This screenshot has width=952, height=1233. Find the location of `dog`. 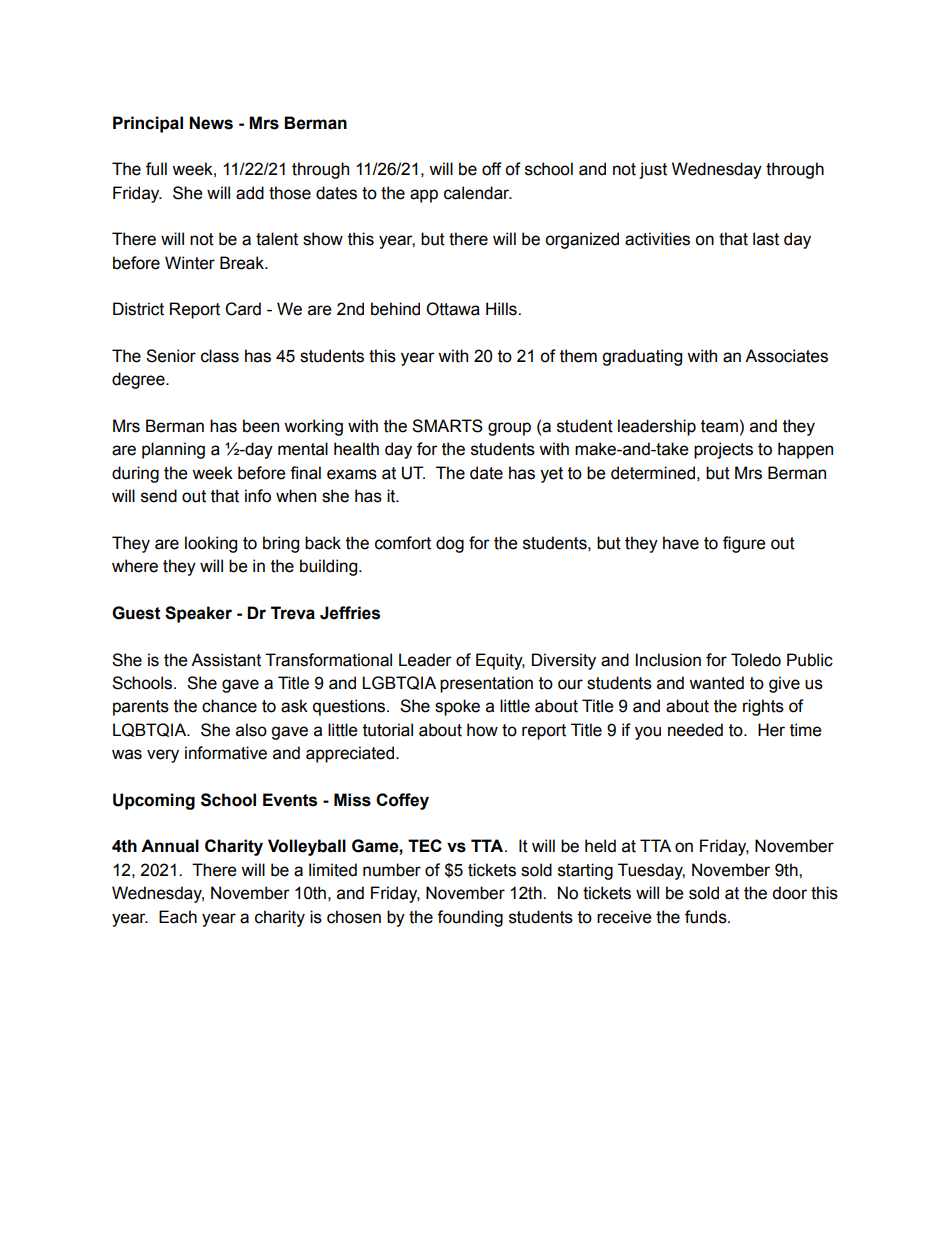

dog is located at coordinates (450, 544).
